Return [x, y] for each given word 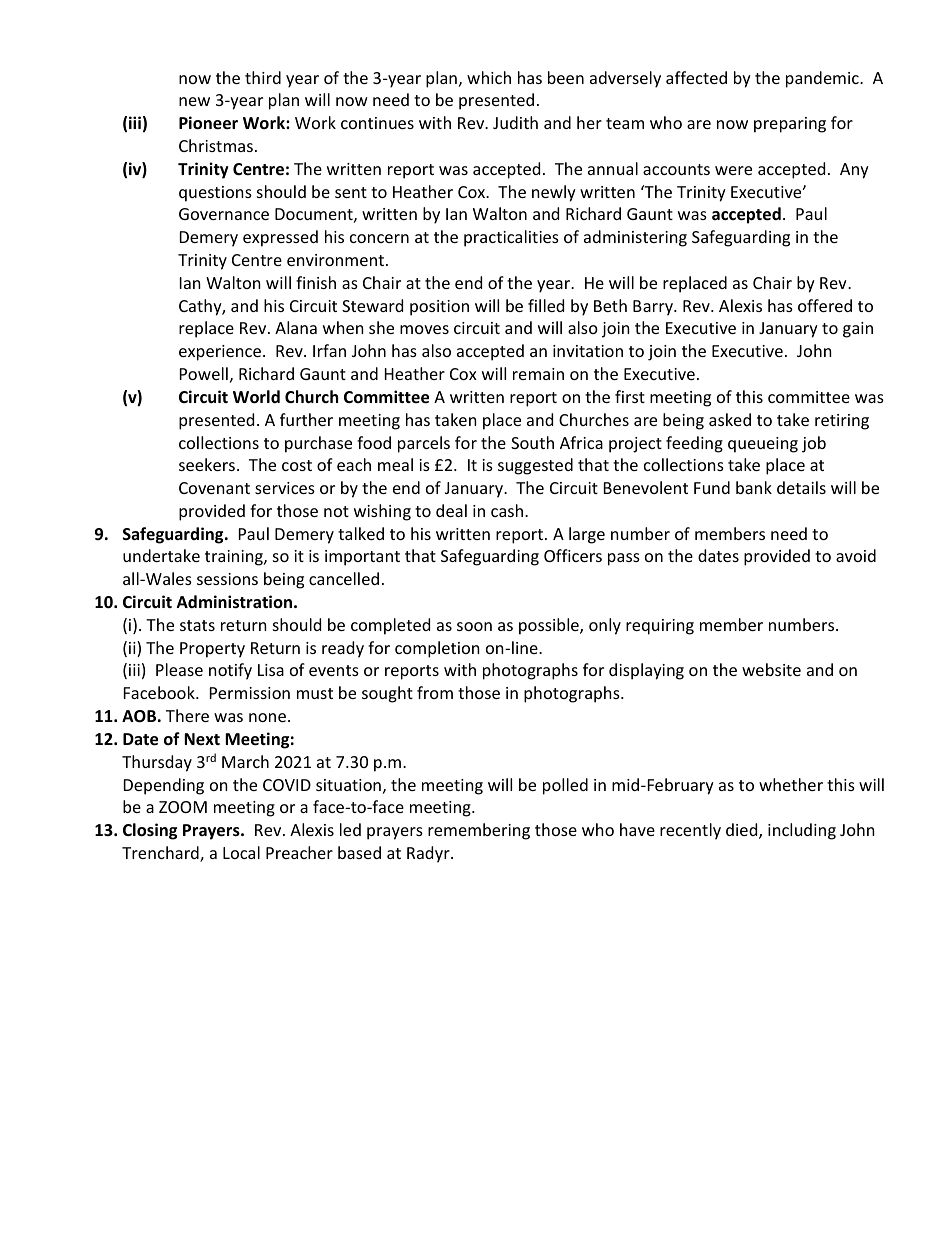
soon [474, 626]
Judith [515, 122]
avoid [856, 555]
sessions [227, 579]
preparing [790, 125]
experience [220, 353]
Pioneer [208, 123]
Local [241, 852]
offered [825, 305]
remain [538, 374]
